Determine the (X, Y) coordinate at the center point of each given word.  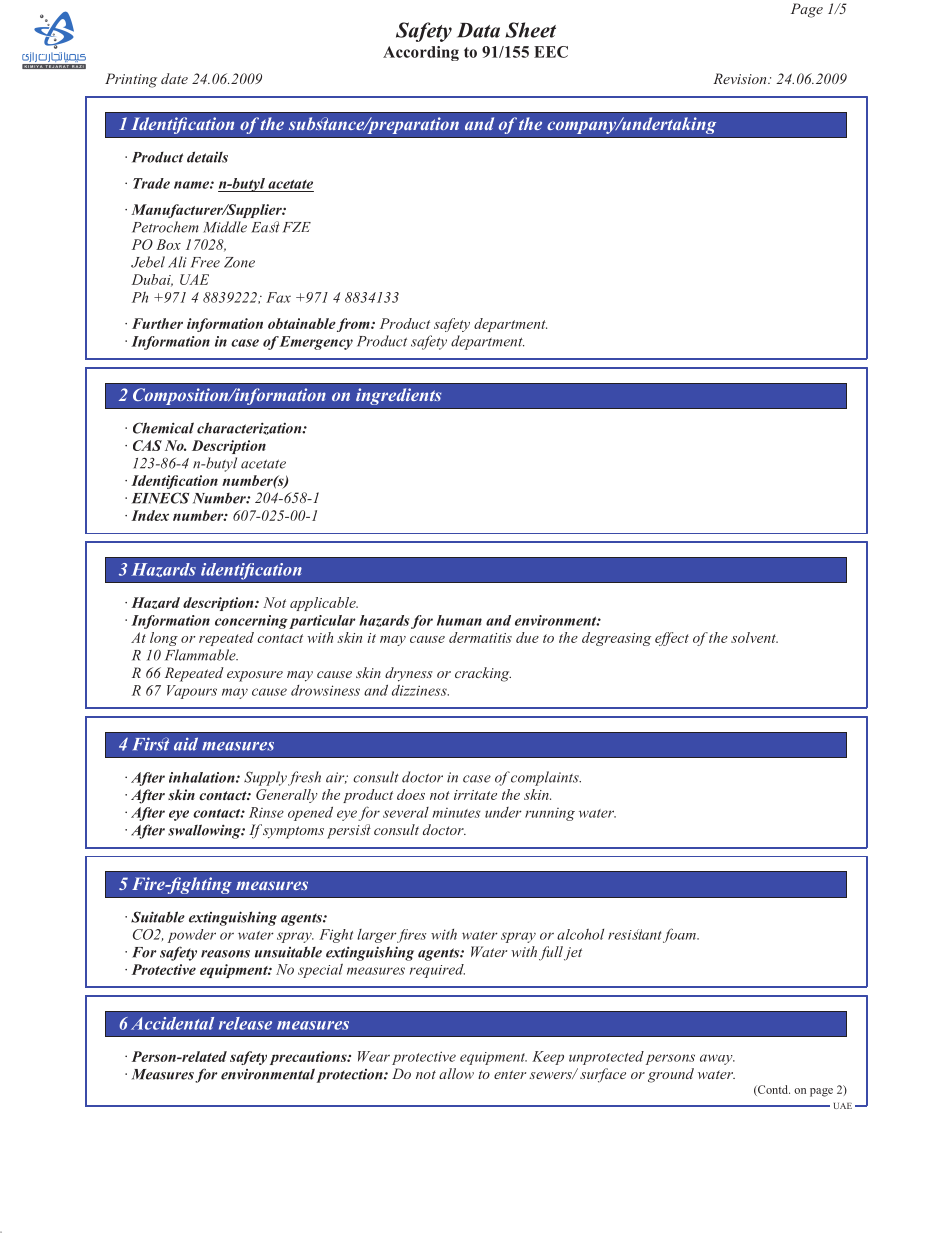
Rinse (266, 812)
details (207, 157)
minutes (457, 813)
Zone (239, 262)
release (245, 1023)
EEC (551, 52)
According (421, 53)
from (354, 325)
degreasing (616, 639)
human (459, 620)
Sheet (530, 30)
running (550, 814)
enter (510, 1074)
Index (150, 515)
